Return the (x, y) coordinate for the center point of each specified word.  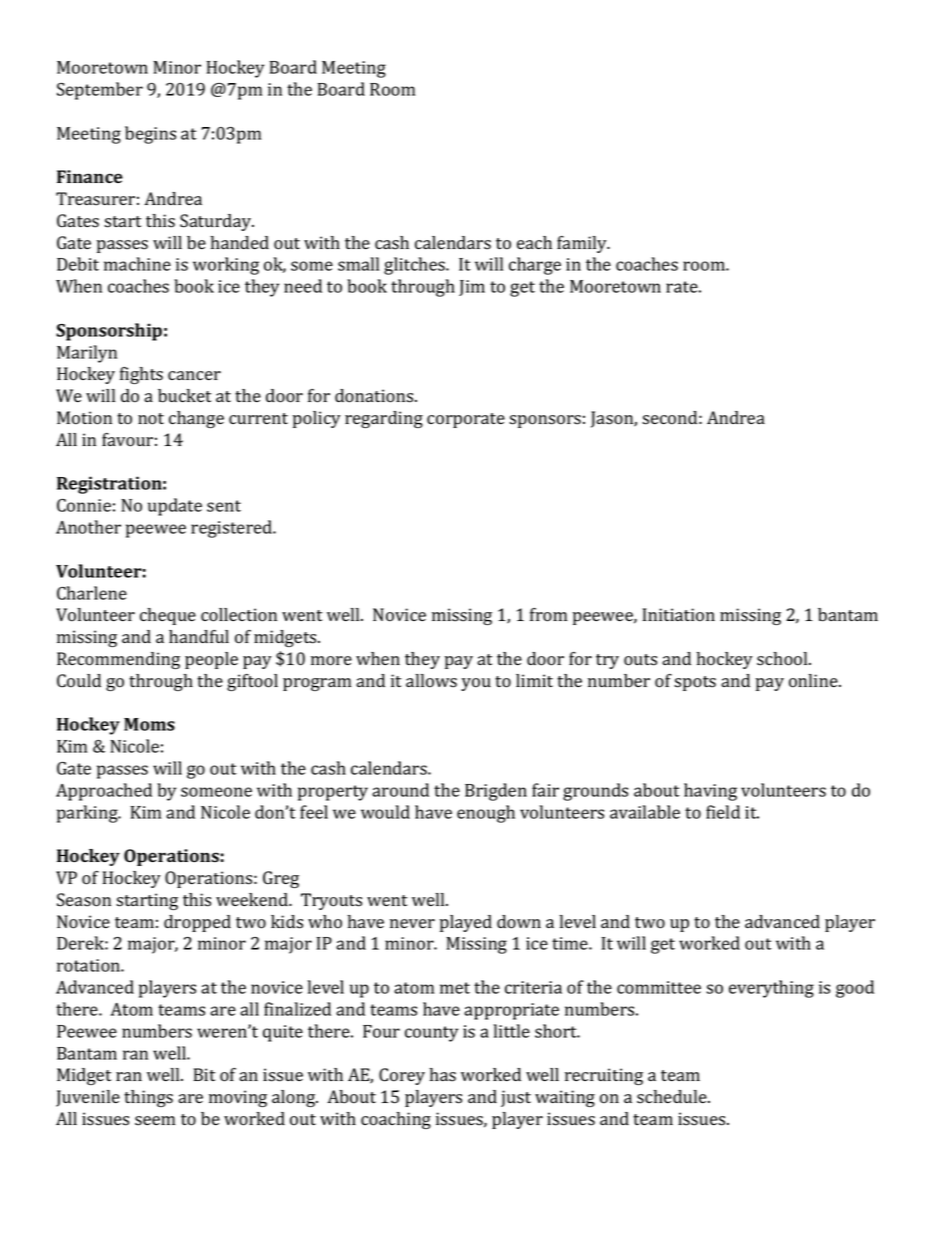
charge (535, 266)
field (723, 812)
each (534, 242)
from (548, 615)
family (583, 244)
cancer (194, 375)
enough (486, 814)
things (148, 1098)
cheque (168, 616)
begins (150, 135)
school (783, 659)
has (443, 1075)
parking (88, 814)
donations (375, 396)
